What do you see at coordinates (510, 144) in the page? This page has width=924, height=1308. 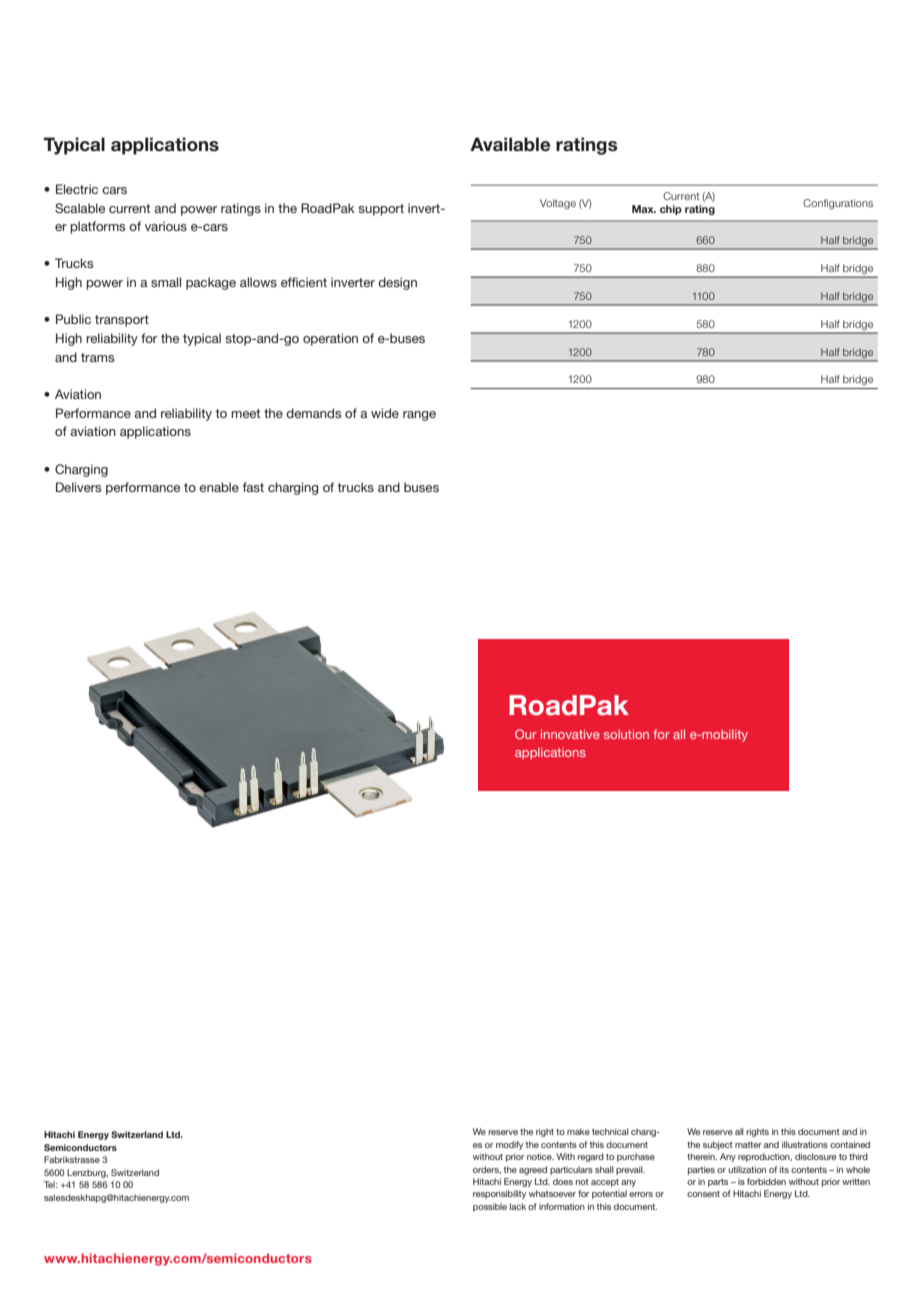 I see `Available` at bounding box center [510, 144].
